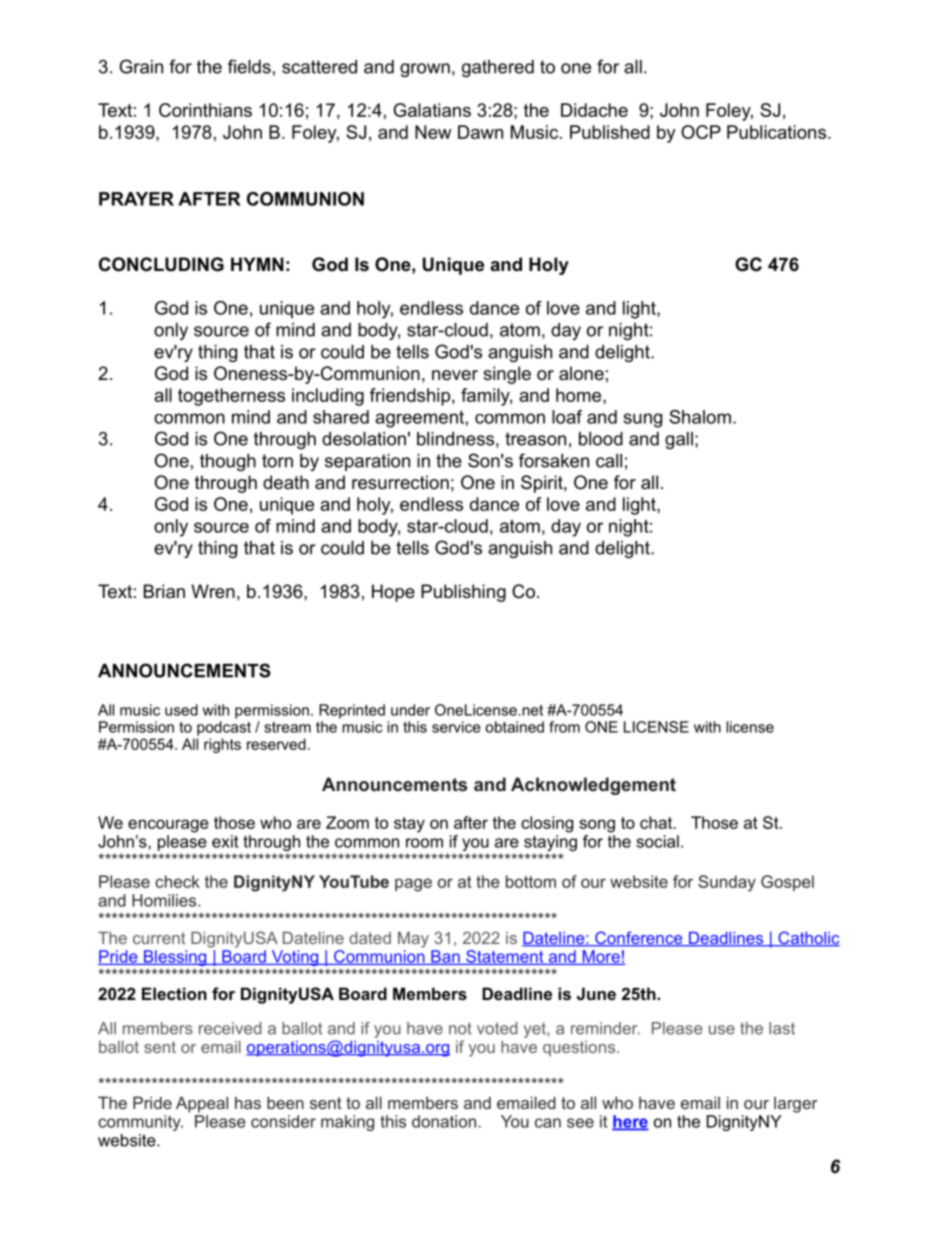 This page has width=952, height=1233. What do you see at coordinates (424, 843) in the page?
I see `room` at bounding box center [424, 843].
